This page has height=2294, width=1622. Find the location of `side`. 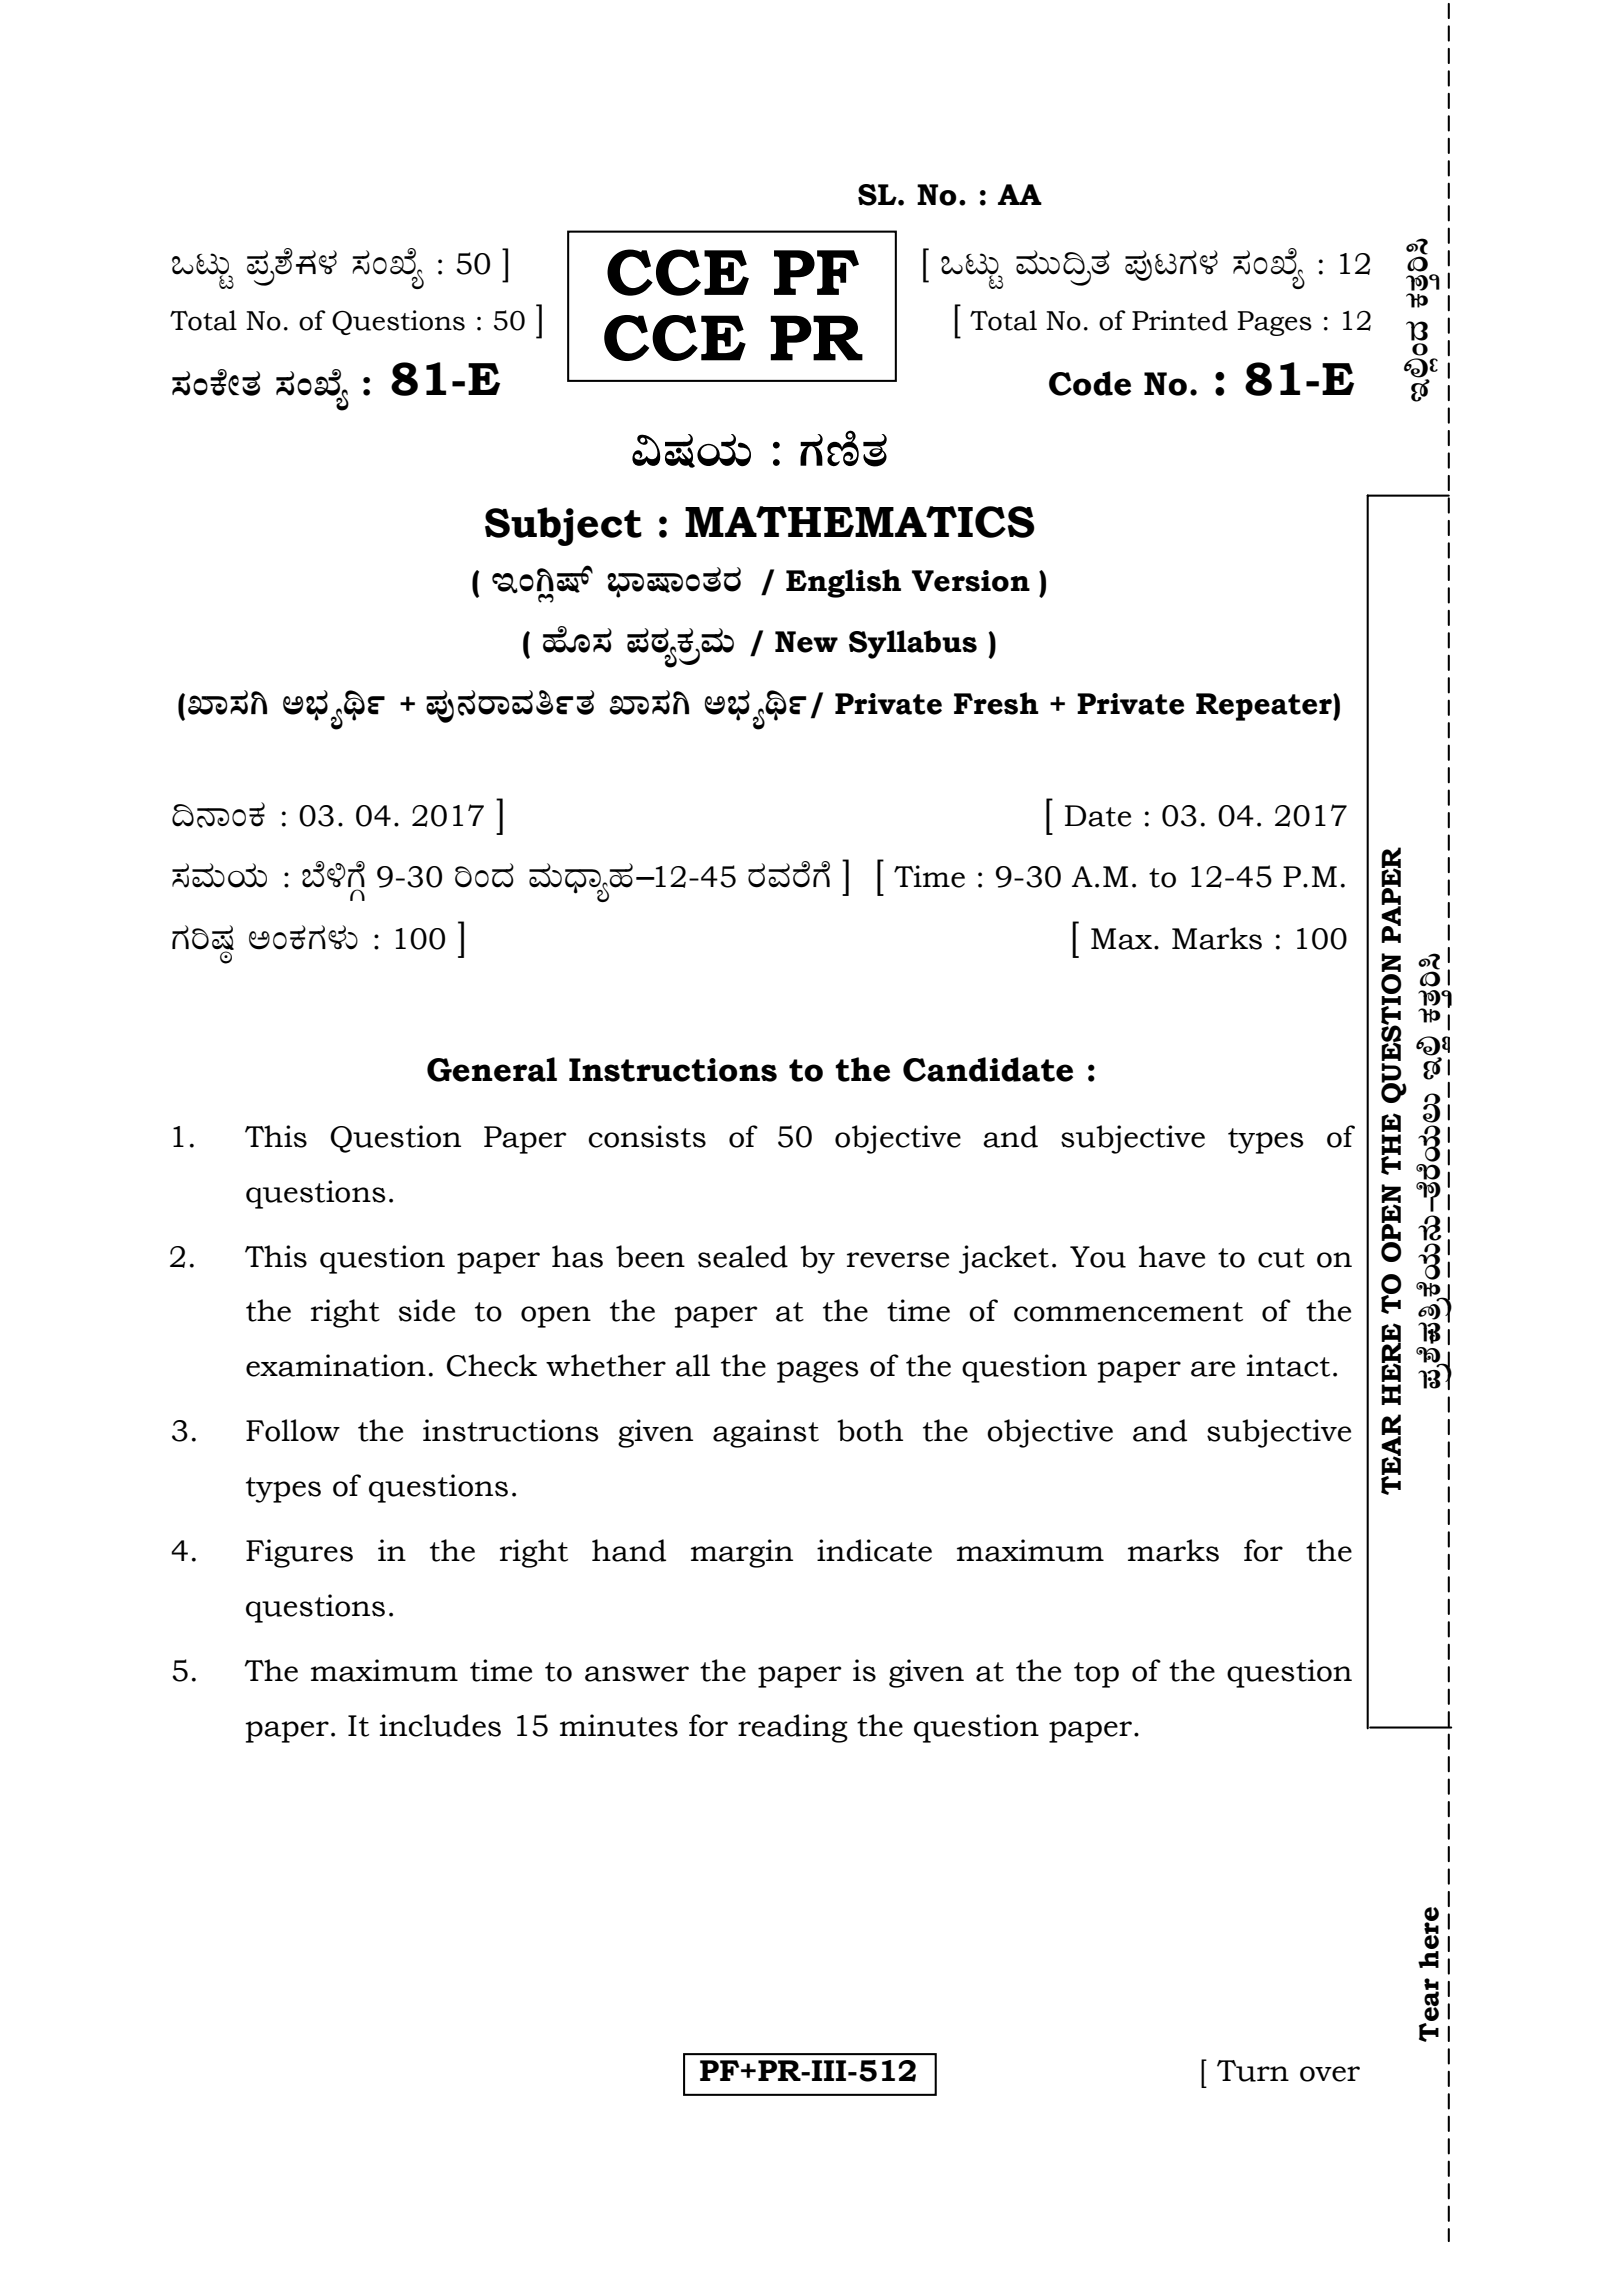

side is located at coordinates (427, 1310).
